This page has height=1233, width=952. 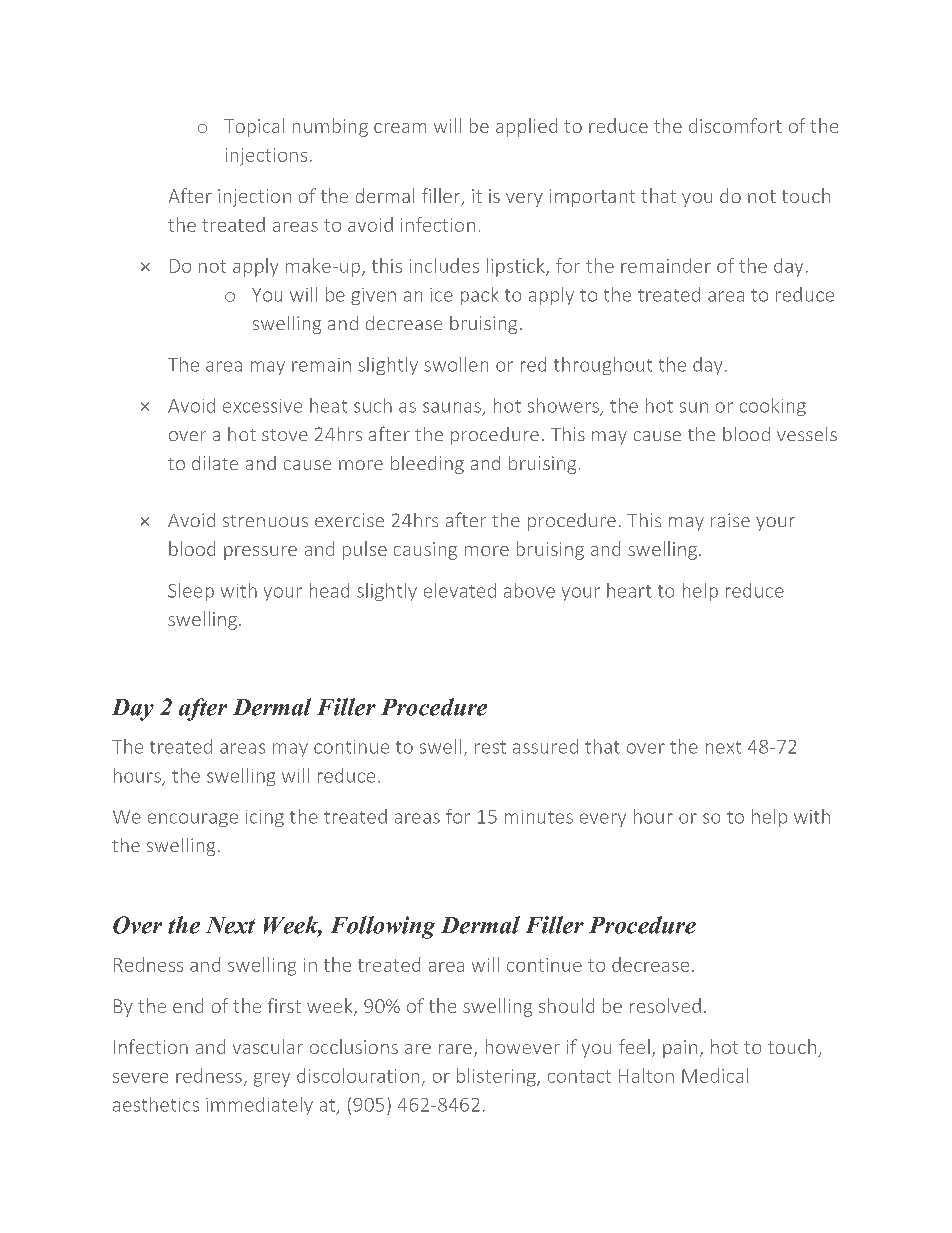 What do you see at coordinates (730, 520) in the page?
I see `raise` at bounding box center [730, 520].
